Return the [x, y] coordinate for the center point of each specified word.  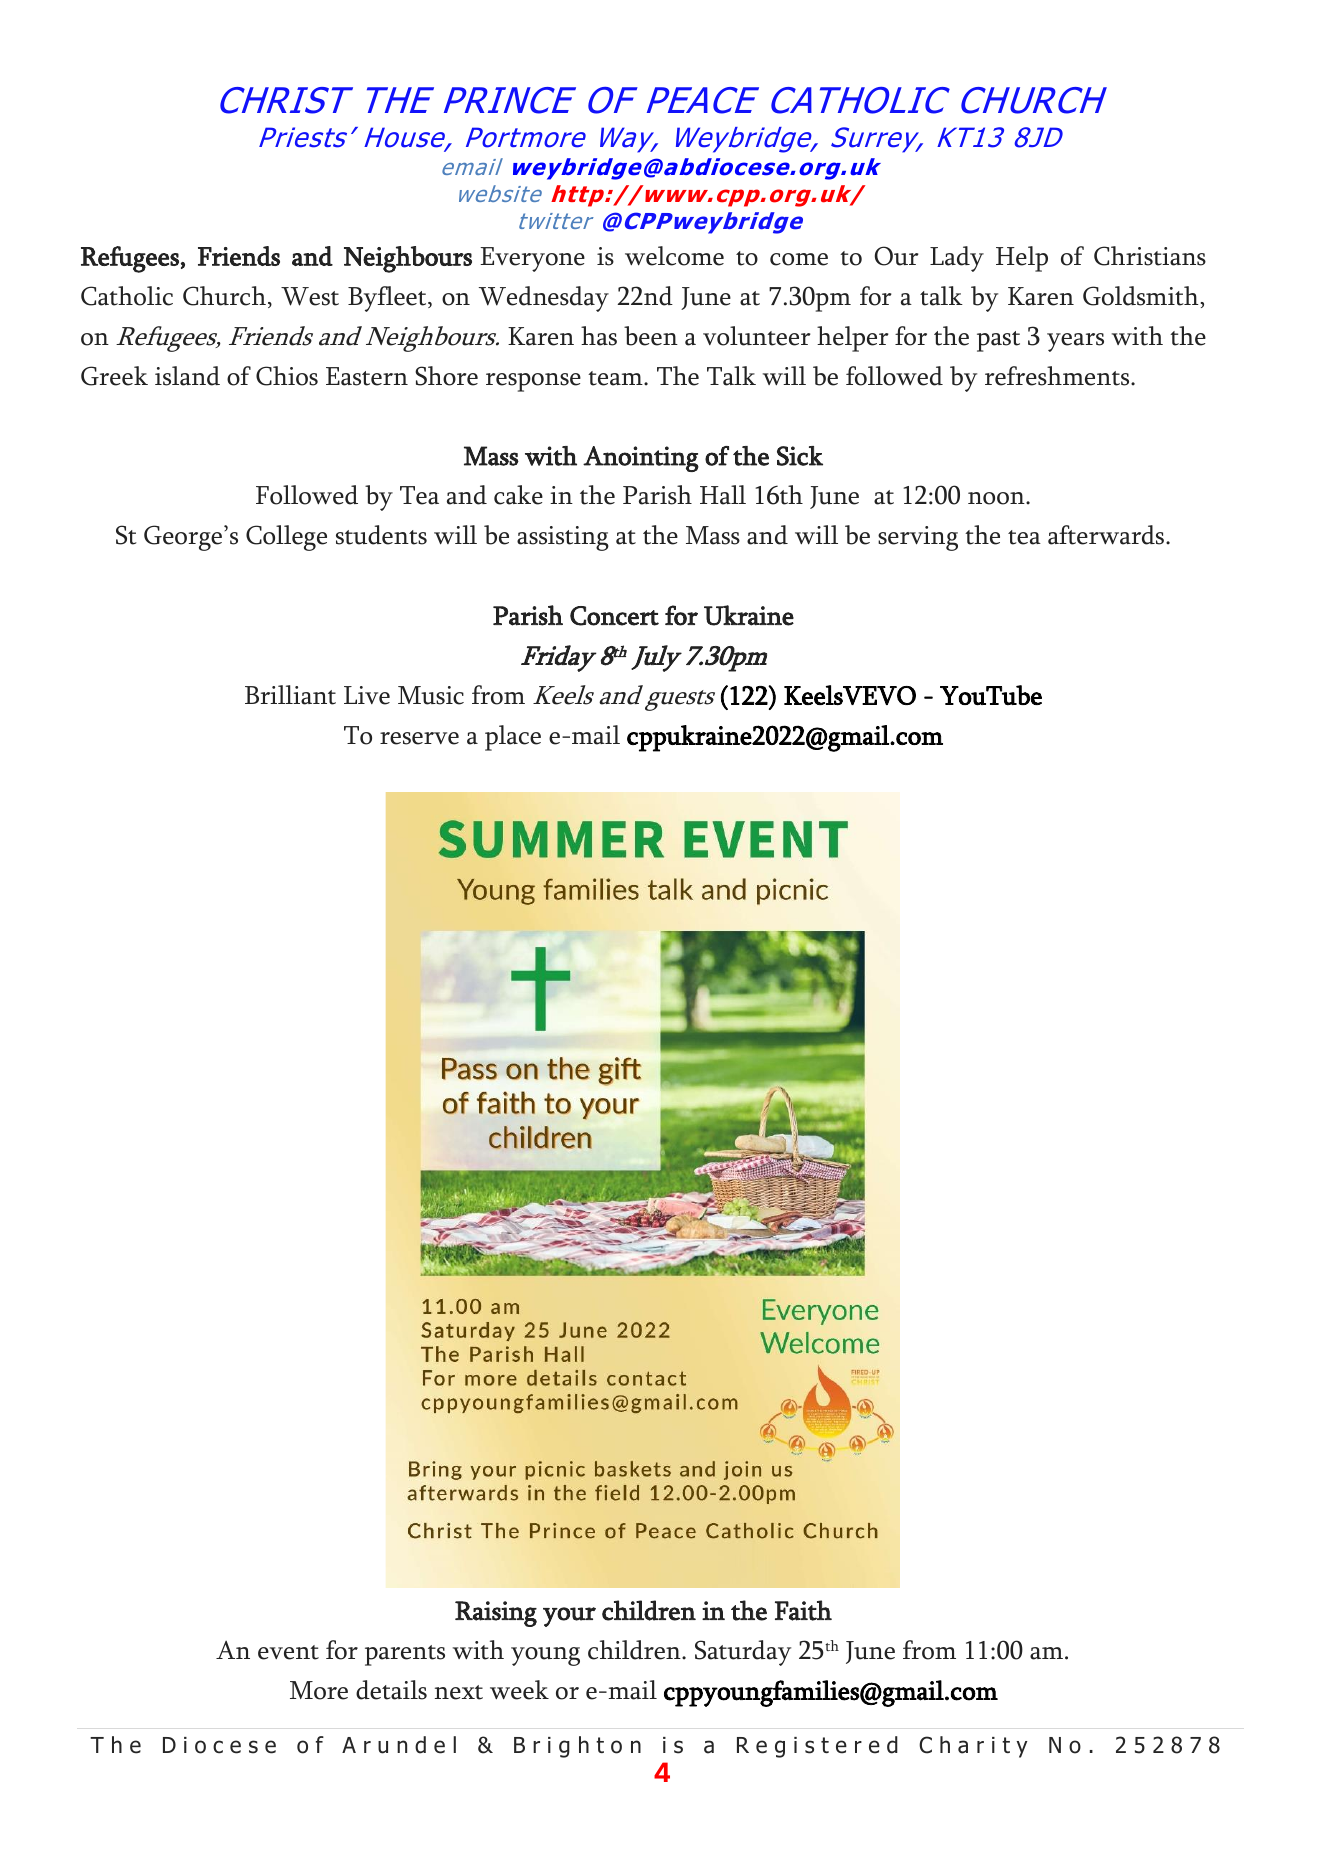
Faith [803, 1610]
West [310, 296]
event [288, 1652]
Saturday [743, 1653]
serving [918, 538]
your [569, 1617]
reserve [419, 738]
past [998, 341]
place [513, 738]
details [391, 1690]
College [286, 538]
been [651, 336]
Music [431, 695]
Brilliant [290, 695]
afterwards [1107, 535]
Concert [614, 616]
